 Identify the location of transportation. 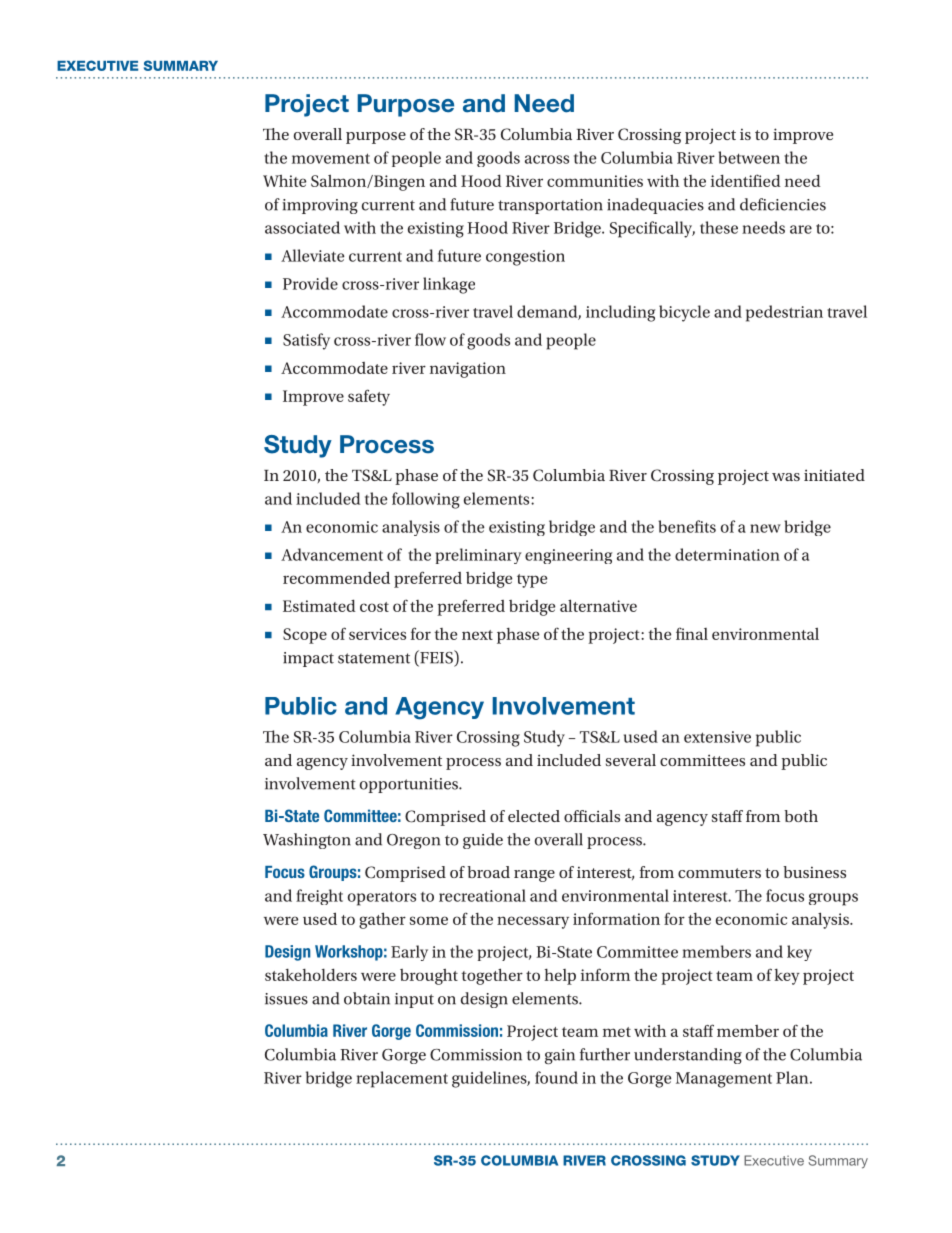
(550, 206).
